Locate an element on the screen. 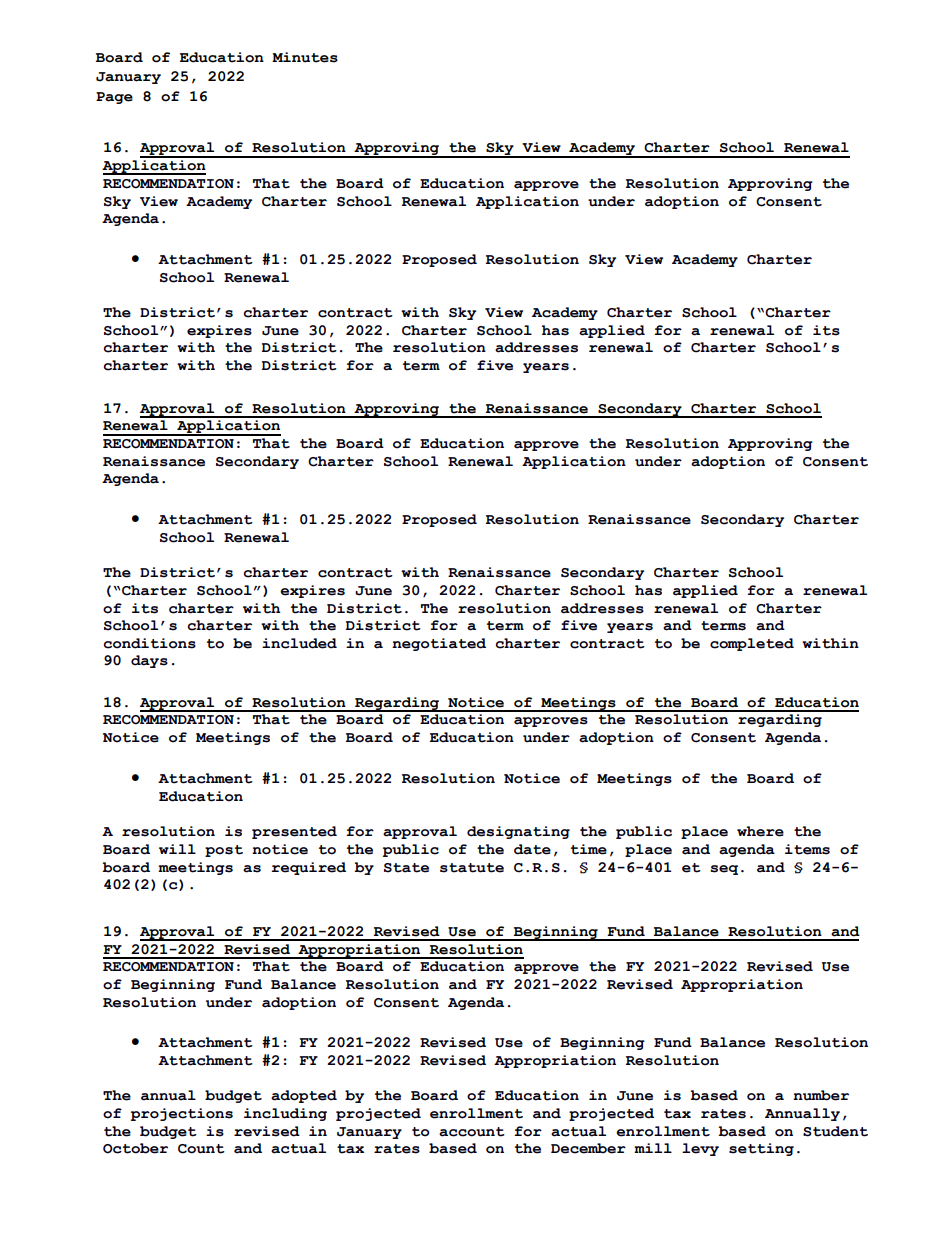 Image resolution: width=952 pixels, height=1233 pixels. included is located at coordinates (299, 643).
